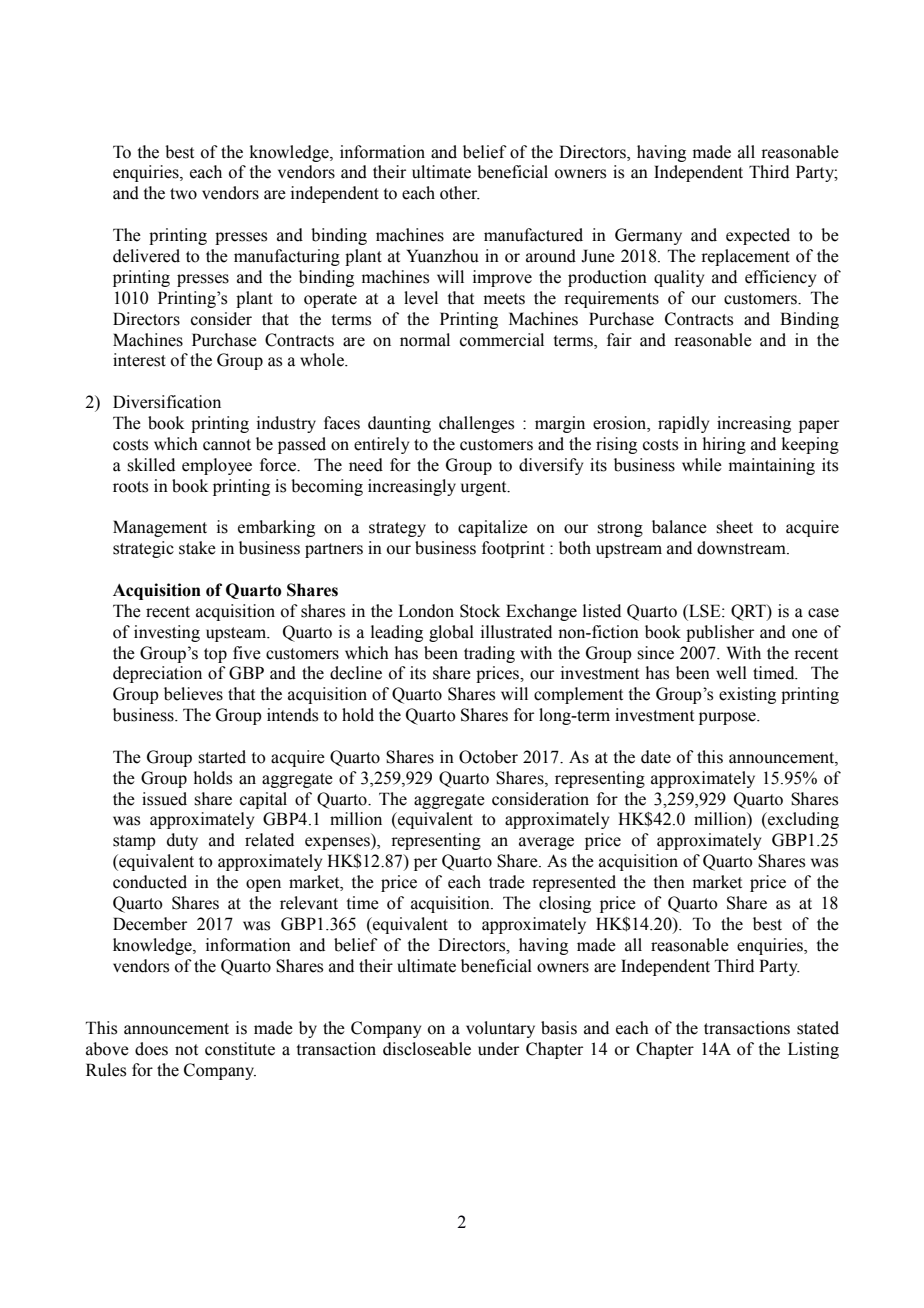 Image resolution: width=924 pixels, height=1308 pixels. I want to click on does, so click(151, 1049).
